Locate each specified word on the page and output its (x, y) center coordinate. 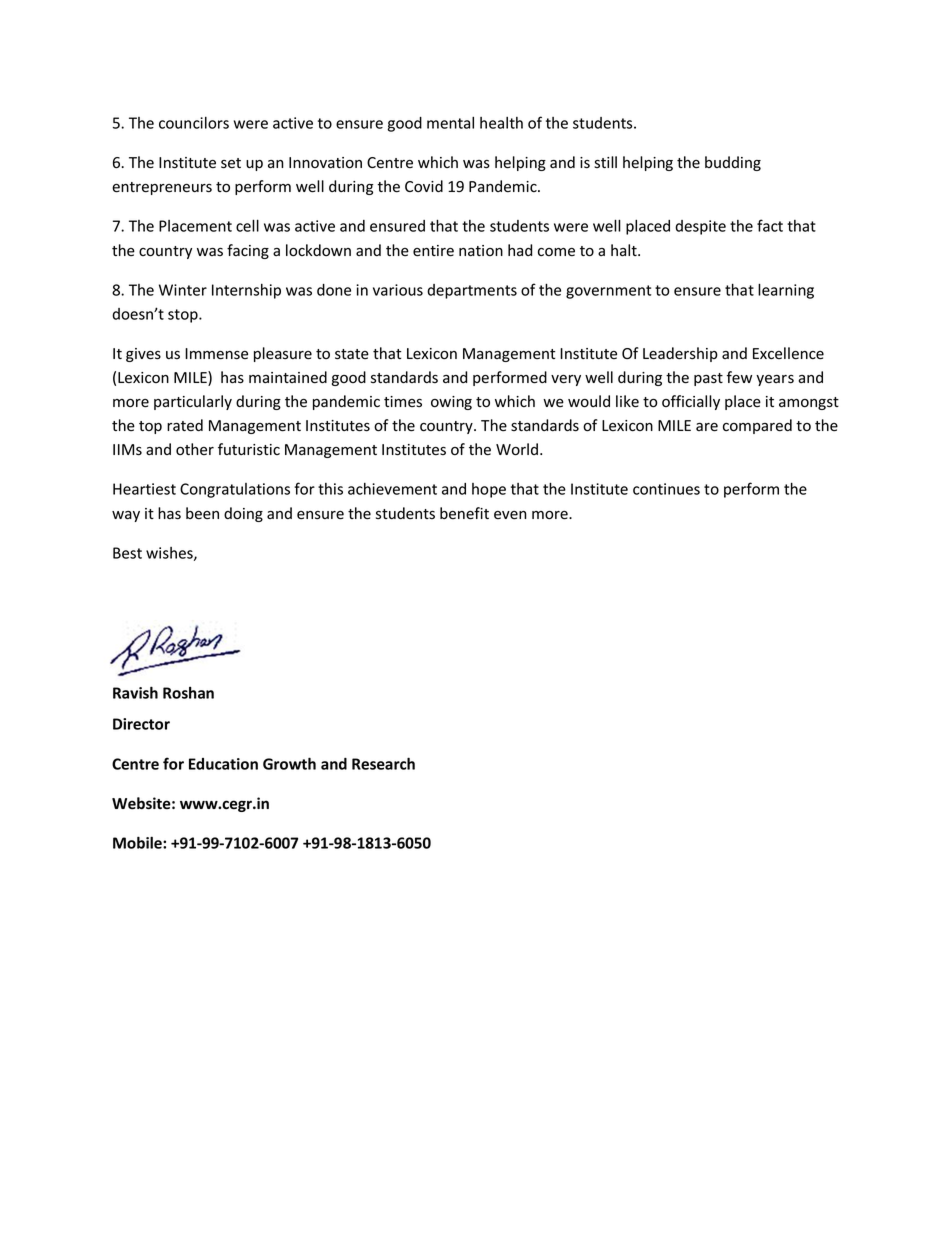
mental (450, 123)
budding (733, 163)
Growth (289, 763)
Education (223, 764)
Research (383, 763)
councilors (194, 123)
